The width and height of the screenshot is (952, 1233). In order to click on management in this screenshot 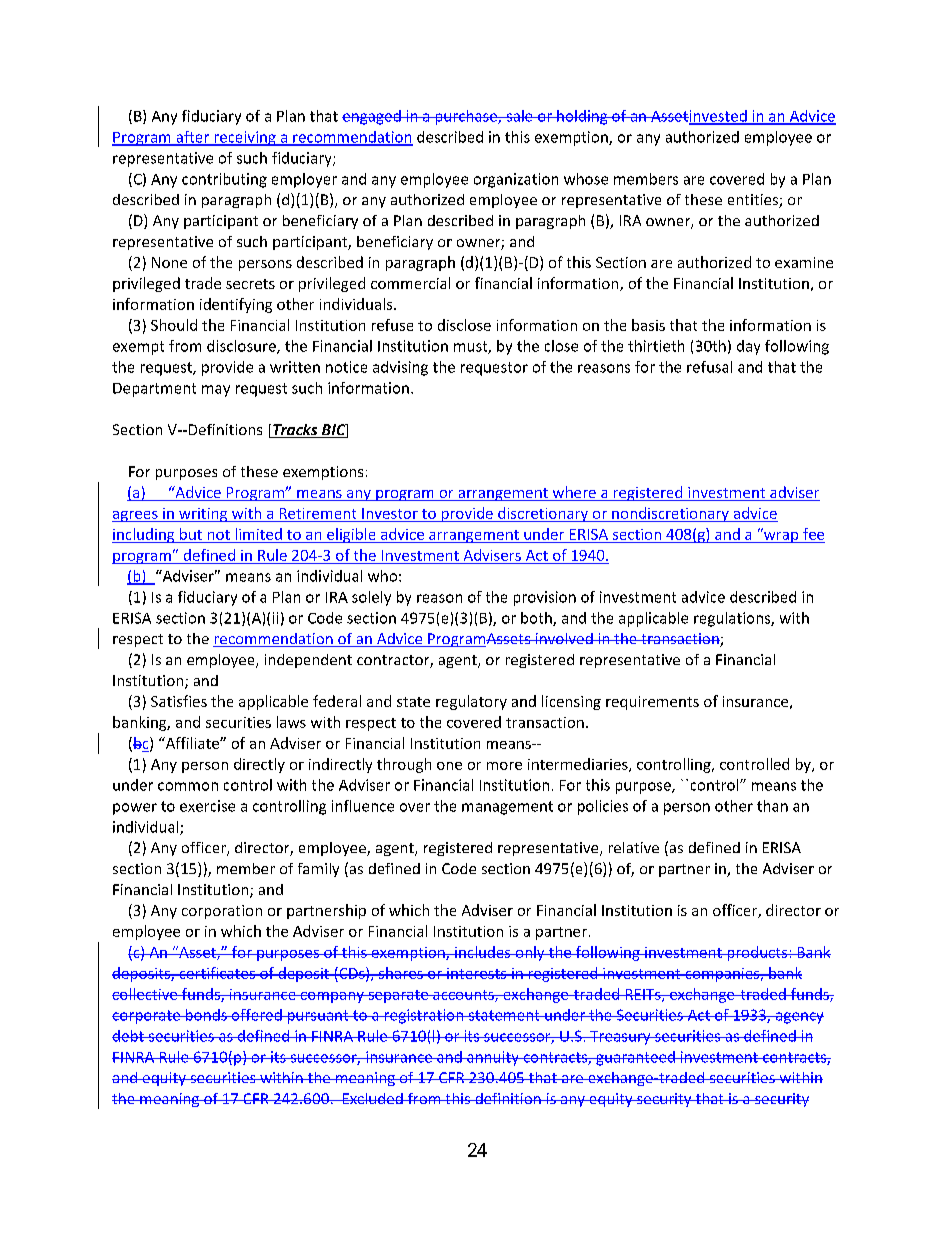, I will do `click(507, 808)`.
